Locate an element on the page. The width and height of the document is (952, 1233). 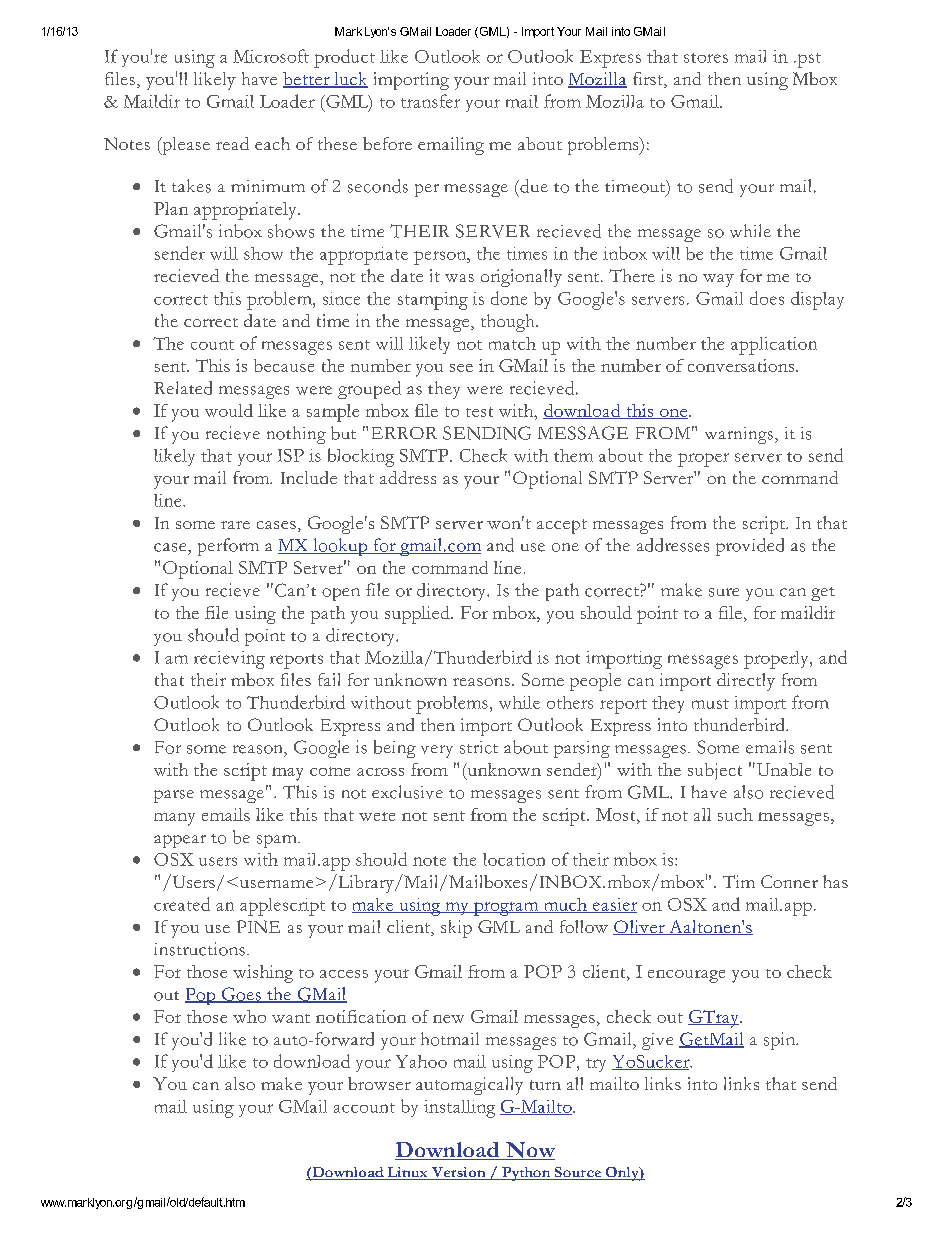
Python is located at coordinates (526, 1174).
